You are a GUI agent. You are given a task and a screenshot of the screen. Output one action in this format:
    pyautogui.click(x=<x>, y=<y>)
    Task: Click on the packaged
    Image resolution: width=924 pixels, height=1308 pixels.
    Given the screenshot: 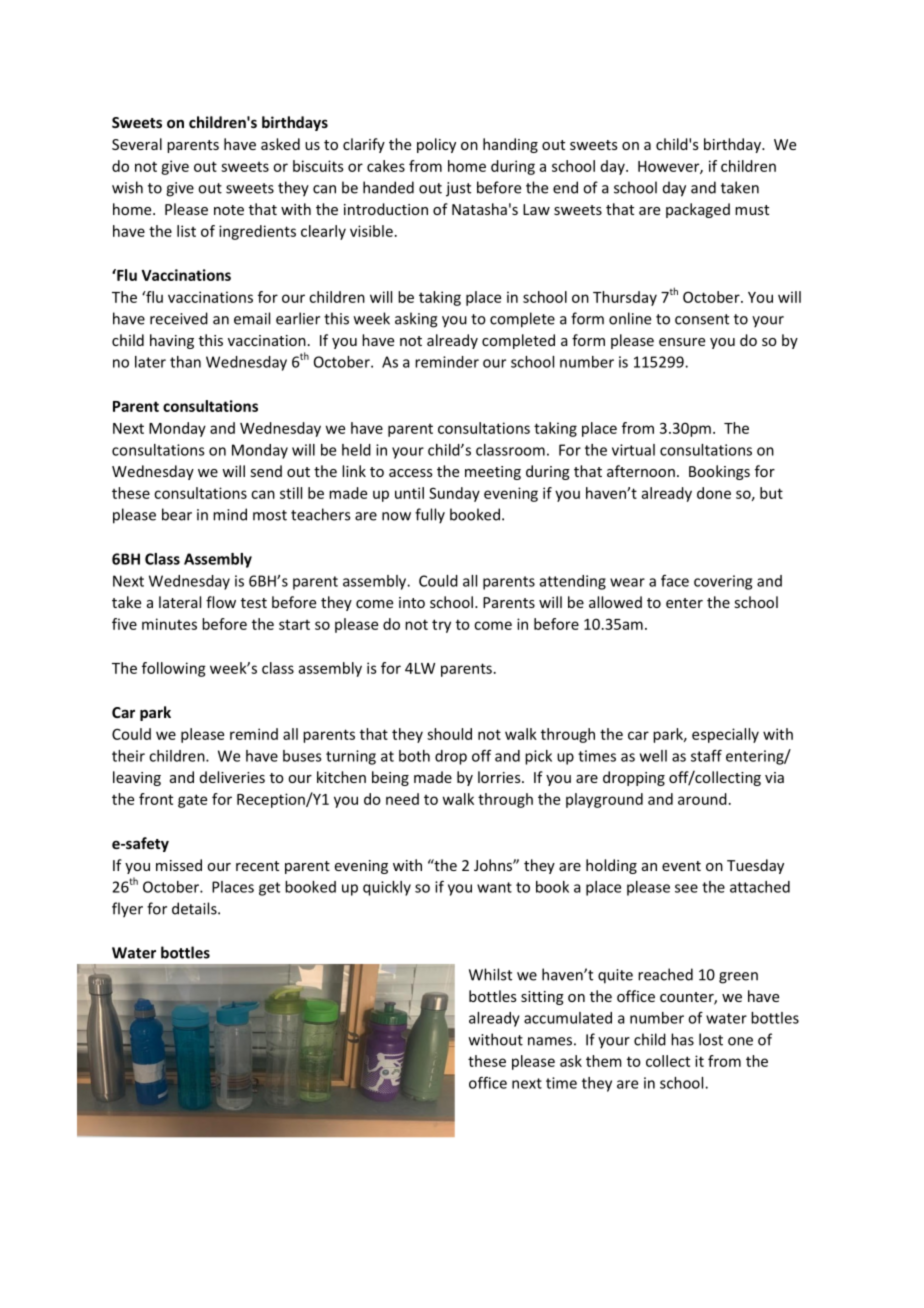 What is the action you would take?
    pyautogui.click(x=698, y=210)
